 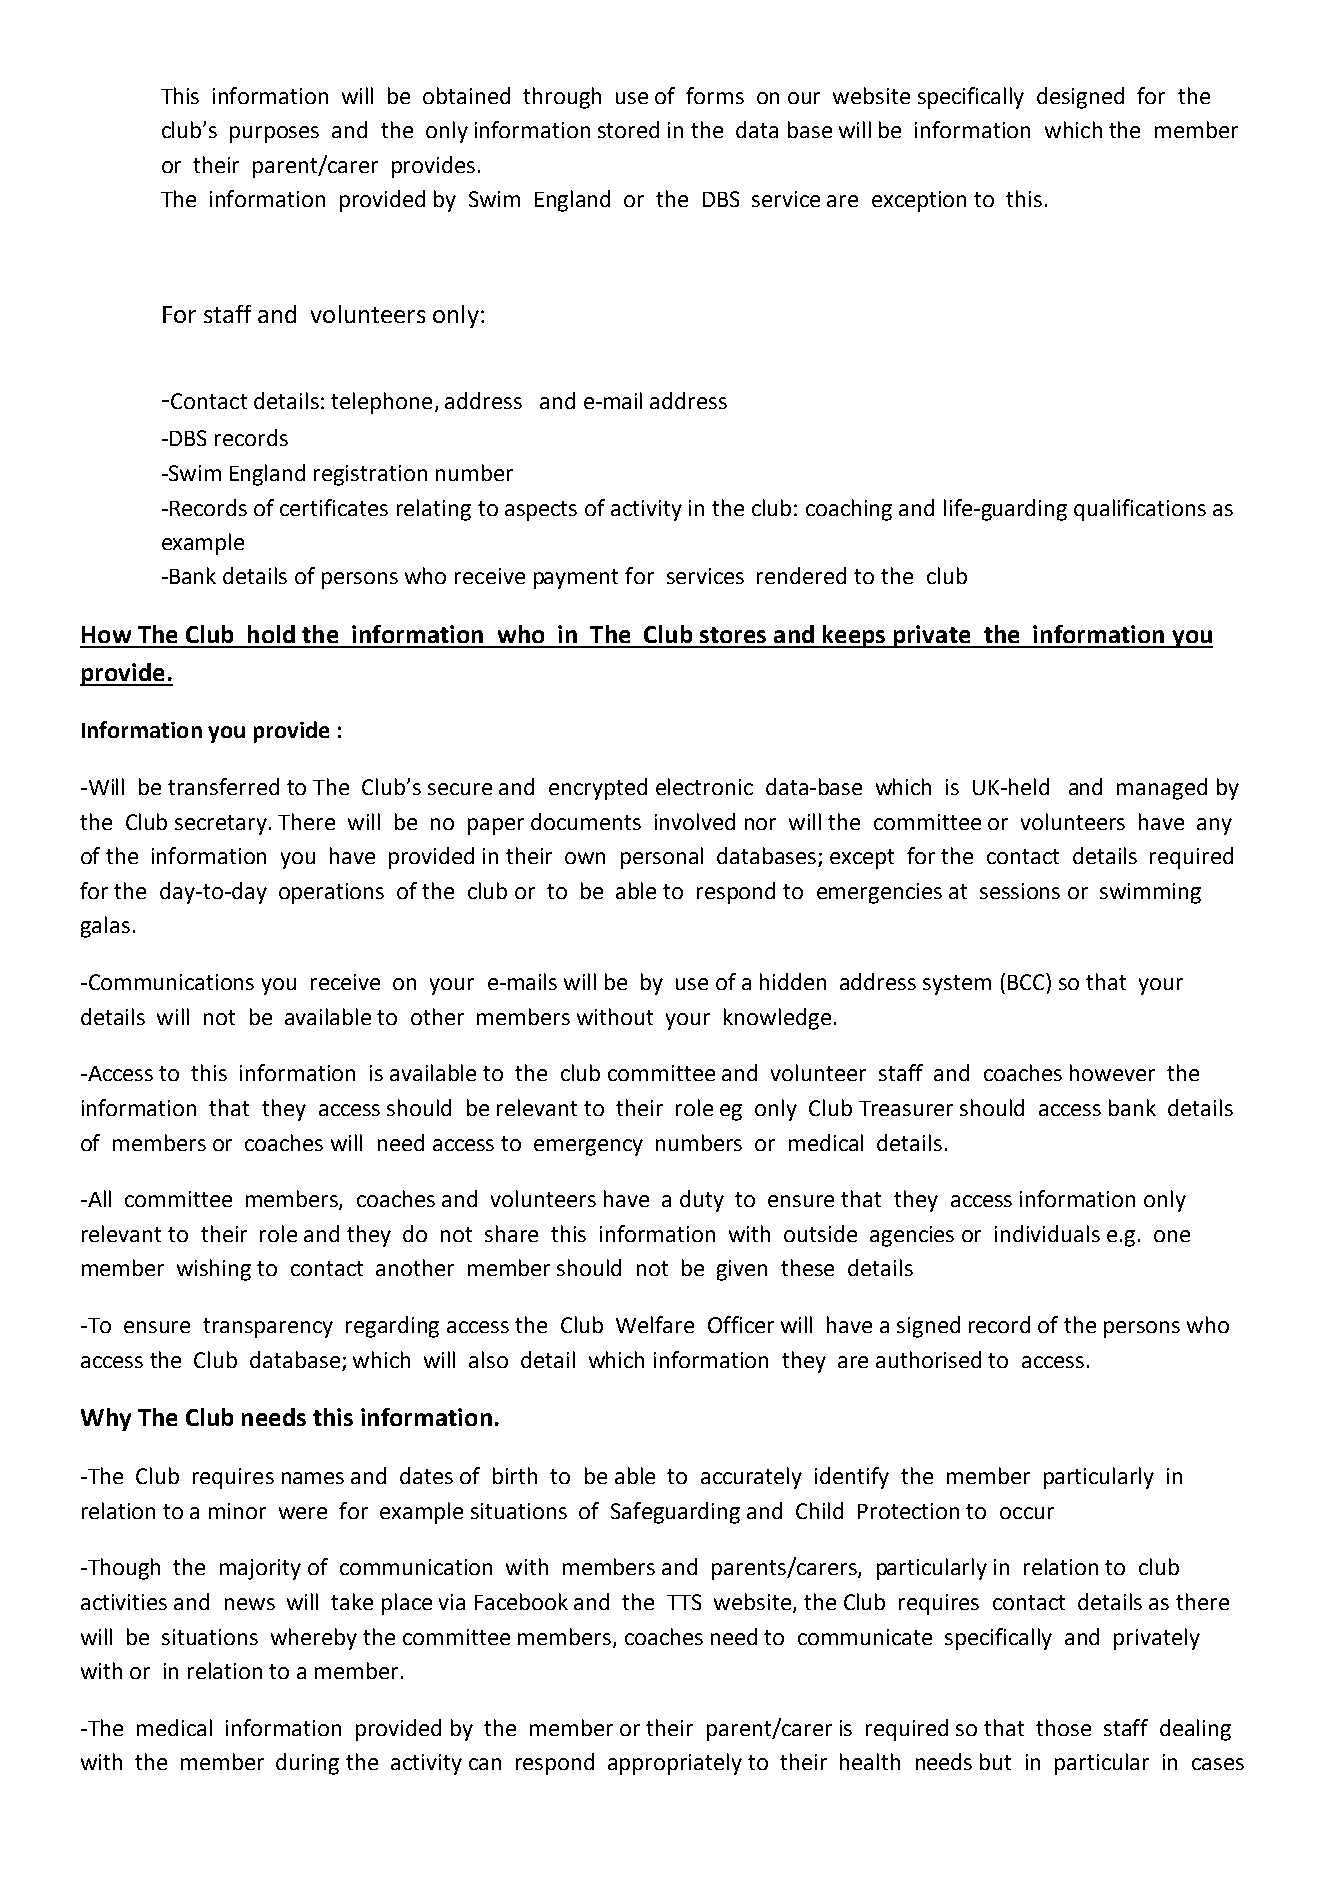 I want to click on transferred, so click(x=223, y=786).
